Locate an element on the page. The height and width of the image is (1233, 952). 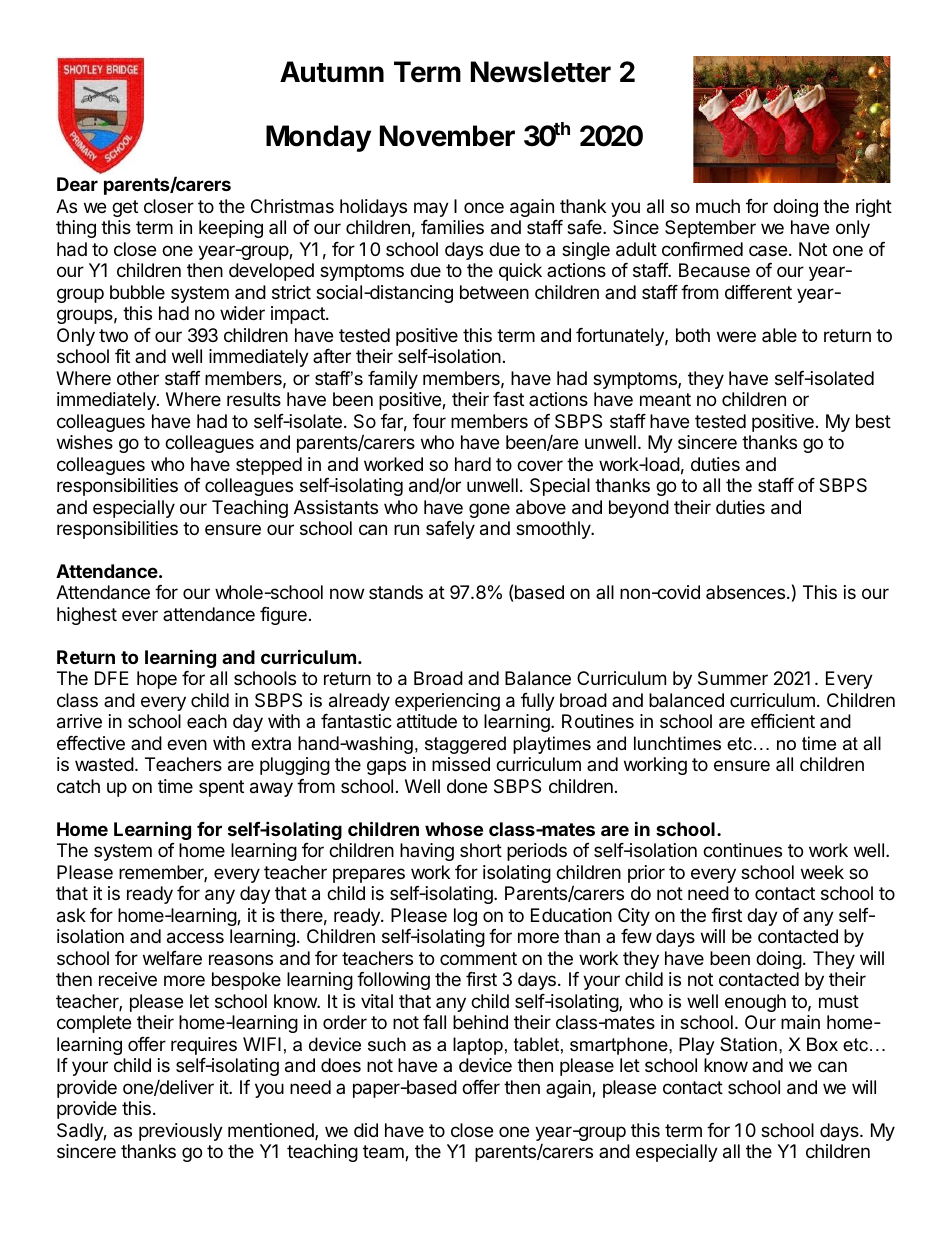
November is located at coordinates (447, 136).
